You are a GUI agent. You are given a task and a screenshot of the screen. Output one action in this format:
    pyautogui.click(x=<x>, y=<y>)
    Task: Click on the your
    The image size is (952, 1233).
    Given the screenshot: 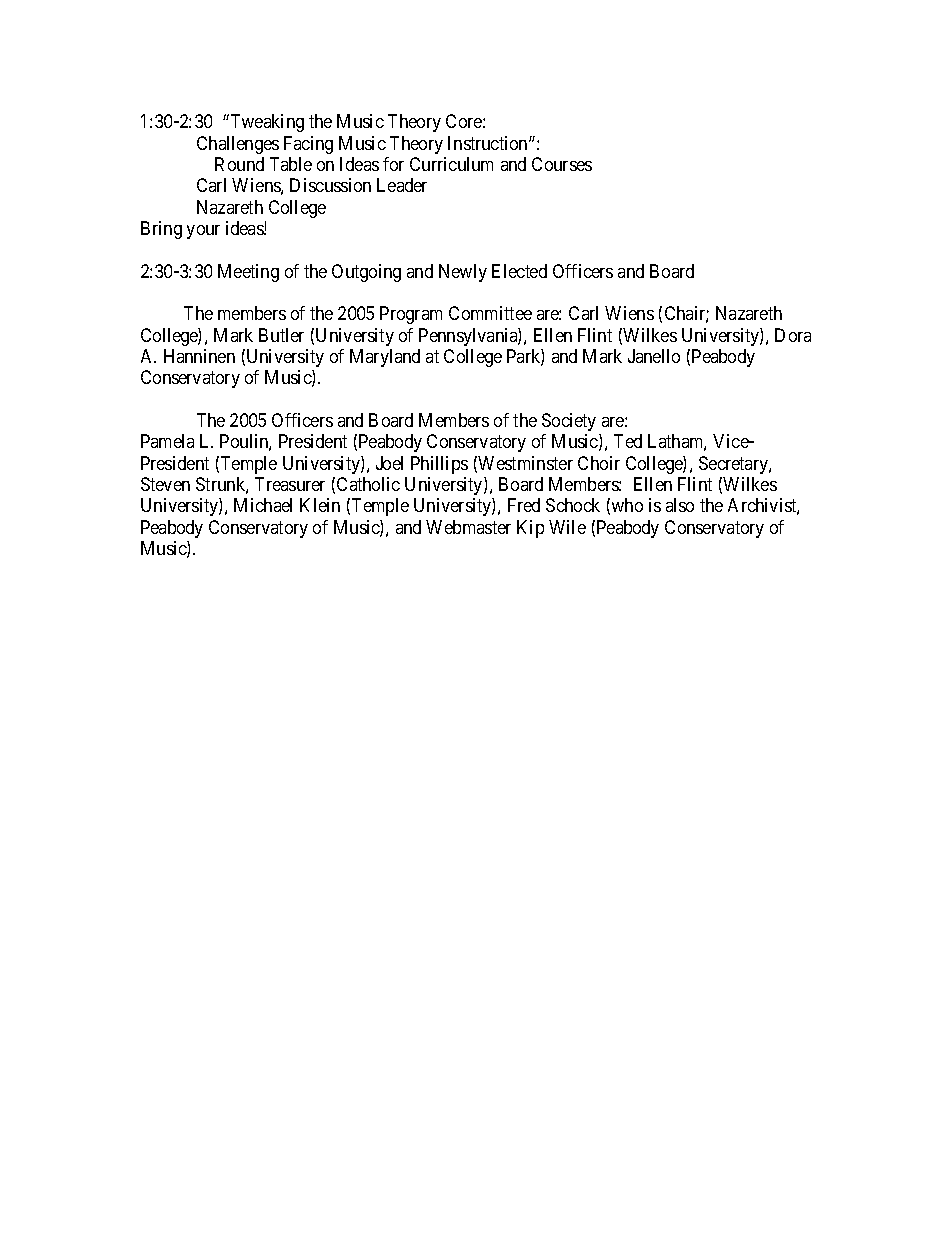 What is the action you would take?
    pyautogui.click(x=203, y=232)
